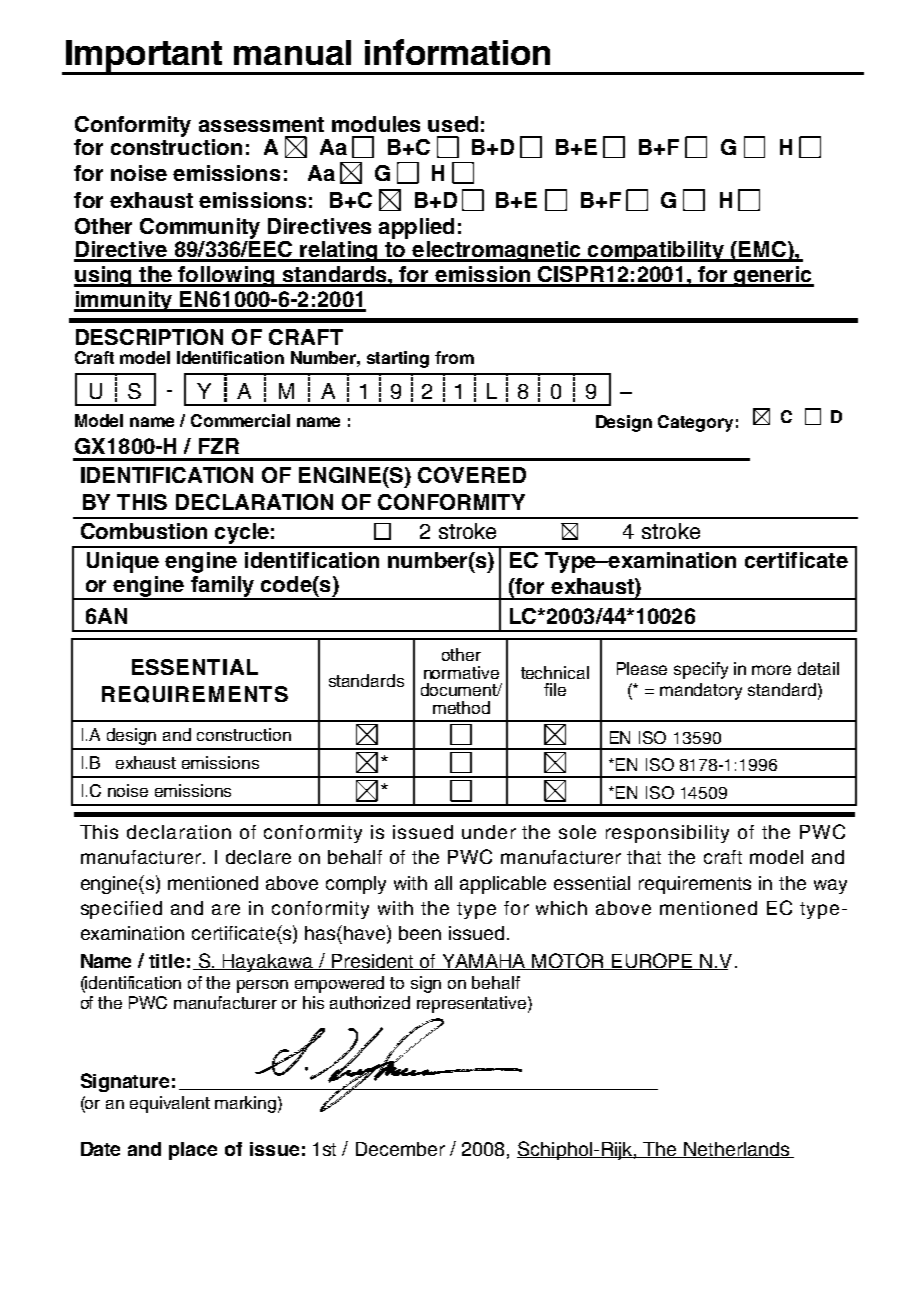 The height and width of the screenshot is (1310, 924). I want to click on Category, so click(695, 423).
